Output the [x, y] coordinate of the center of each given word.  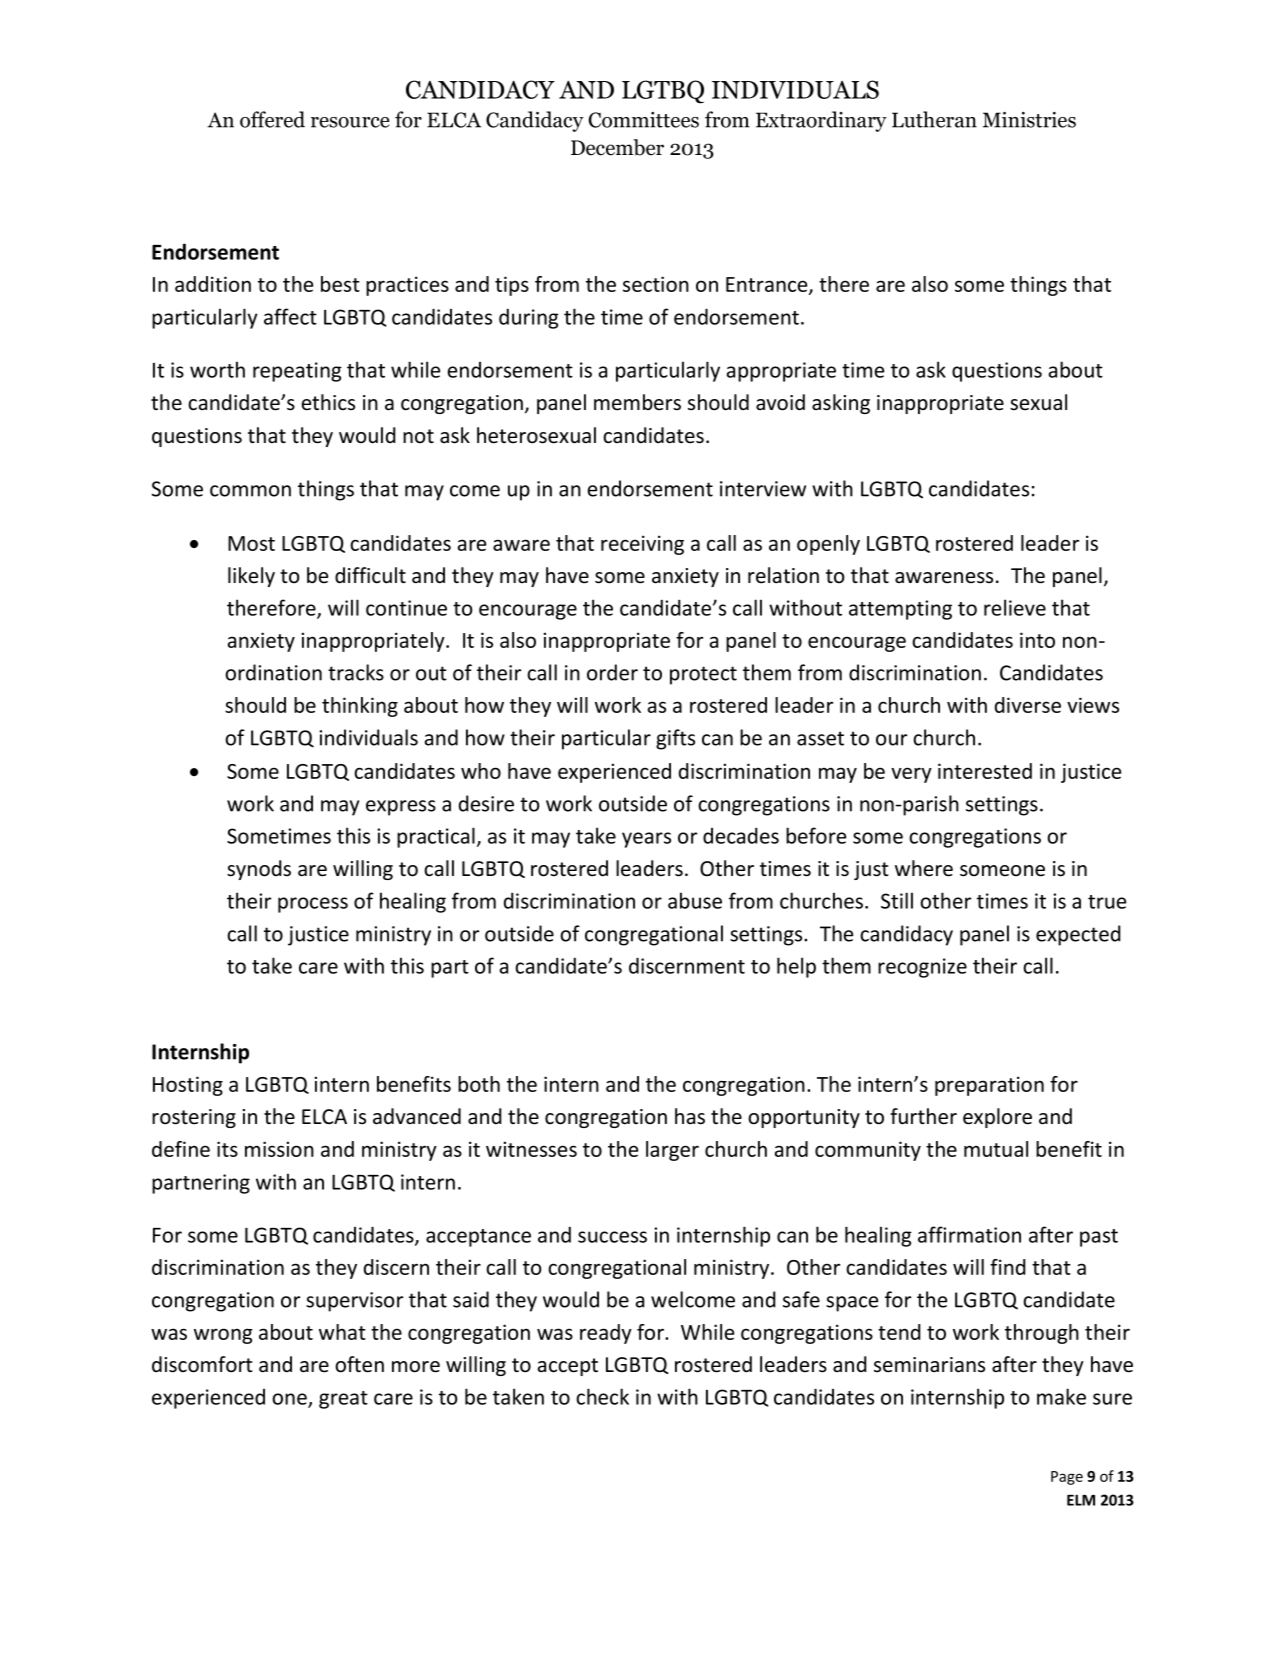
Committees [644, 120]
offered [272, 119]
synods [259, 870]
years [646, 840]
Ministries [1029, 120]
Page [1067, 1478]
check [602, 1396]
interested [985, 771]
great [343, 1400]
